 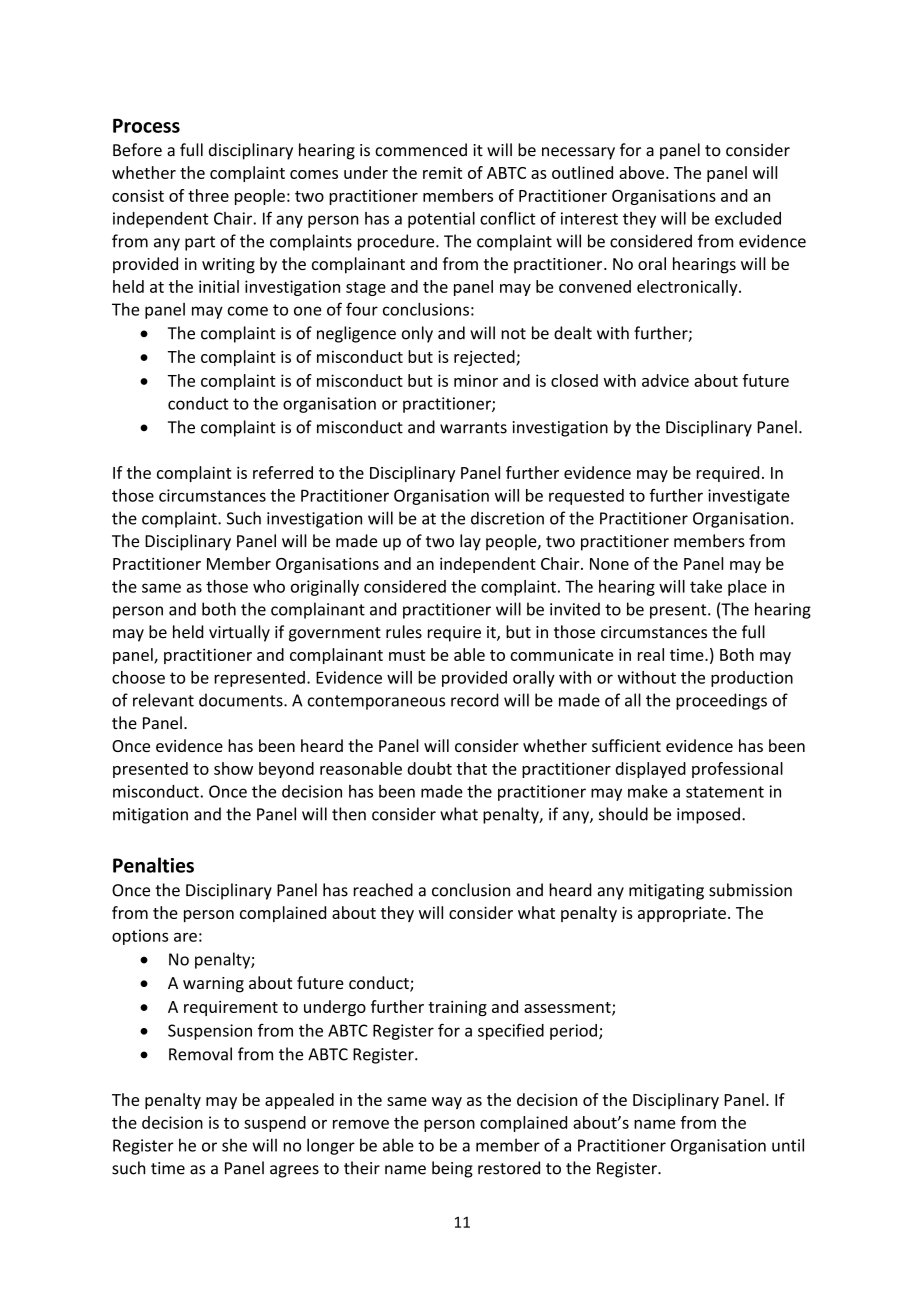 I want to click on investigate, so click(x=748, y=497).
